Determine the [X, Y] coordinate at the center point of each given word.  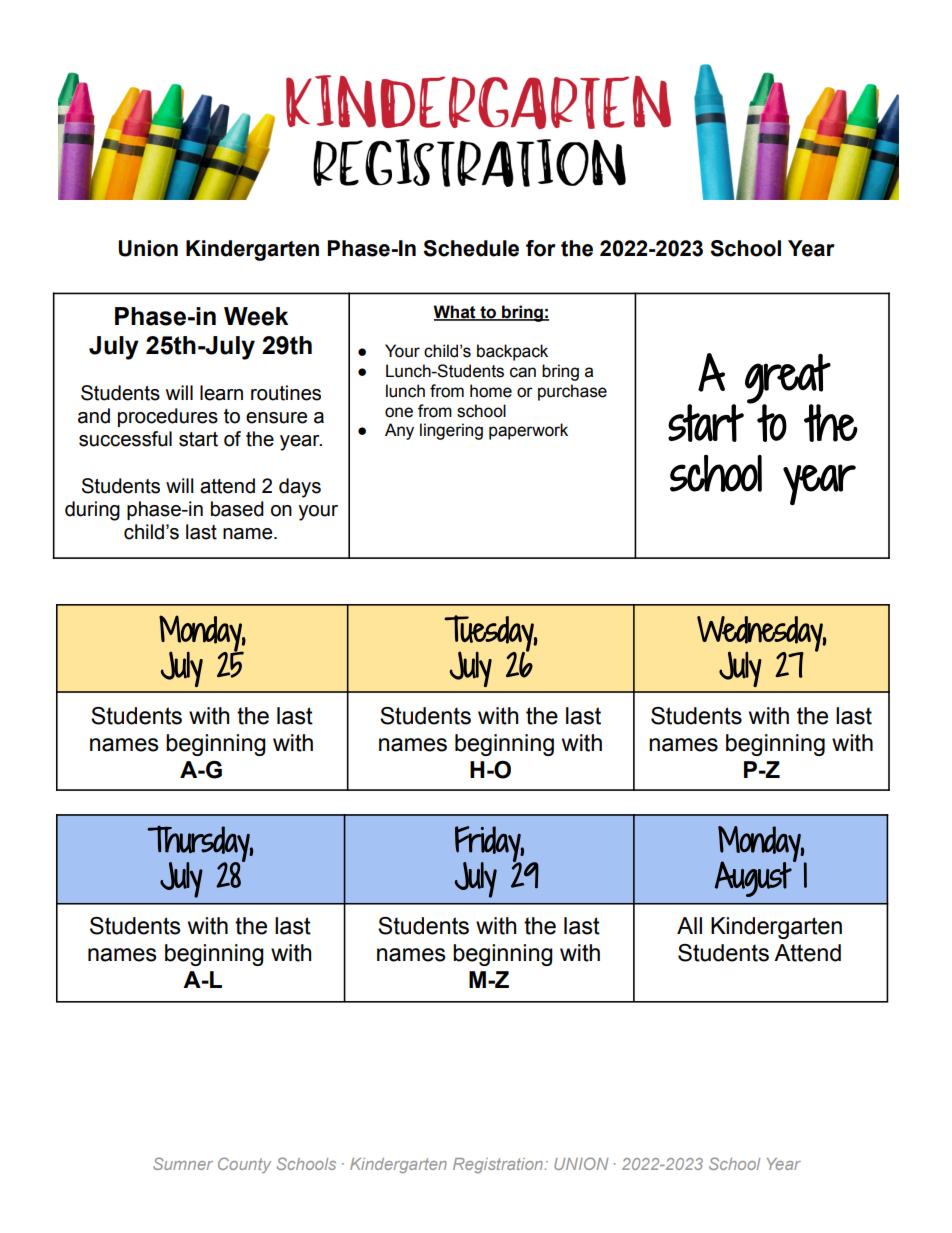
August [753, 879]
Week [256, 316]
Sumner [183, 1163]
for [541, 248]
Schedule [471, 248]
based [237, 509]
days [300, 488]
